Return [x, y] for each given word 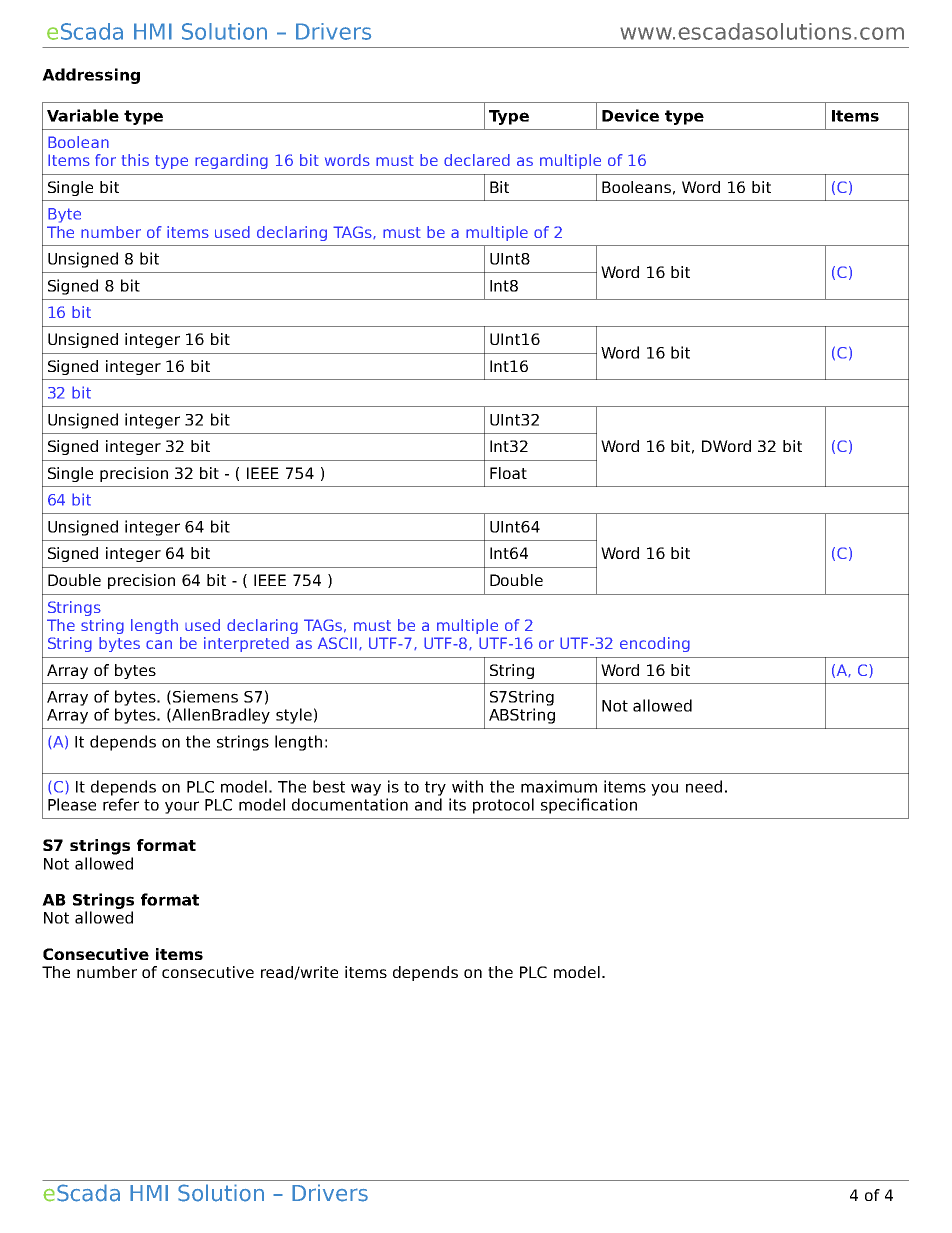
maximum [559, 786]
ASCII [337, 643]
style [294, 716]
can [159, 644]
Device [630, 115]
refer [121, 804]
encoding [655, 644]
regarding [231, 161]
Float [508, 473]
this [135, 160]
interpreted [246, 644]
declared [477, 160]
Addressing [91, 76]
